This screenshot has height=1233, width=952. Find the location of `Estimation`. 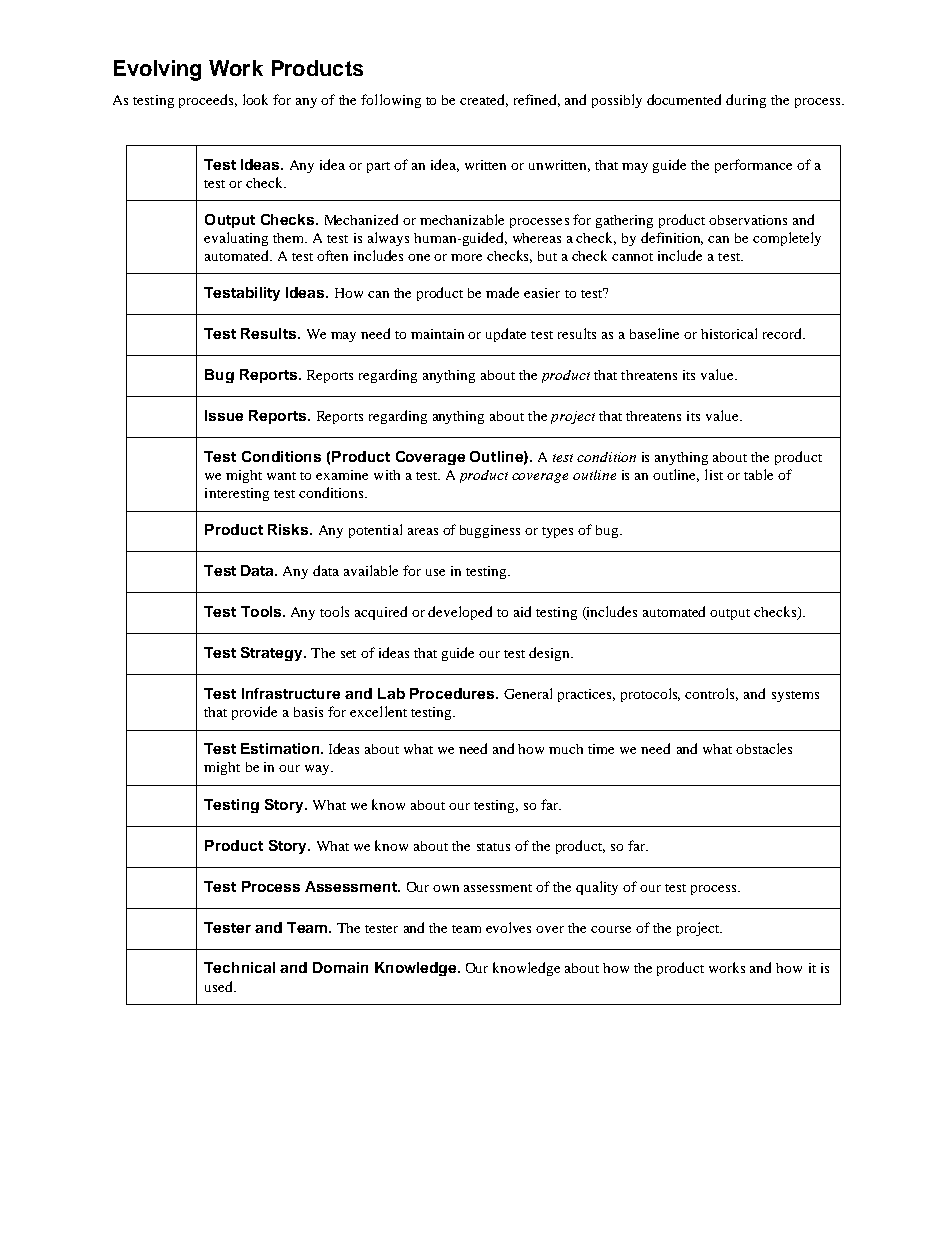

Estimation is located at coordinates (280, 748).
